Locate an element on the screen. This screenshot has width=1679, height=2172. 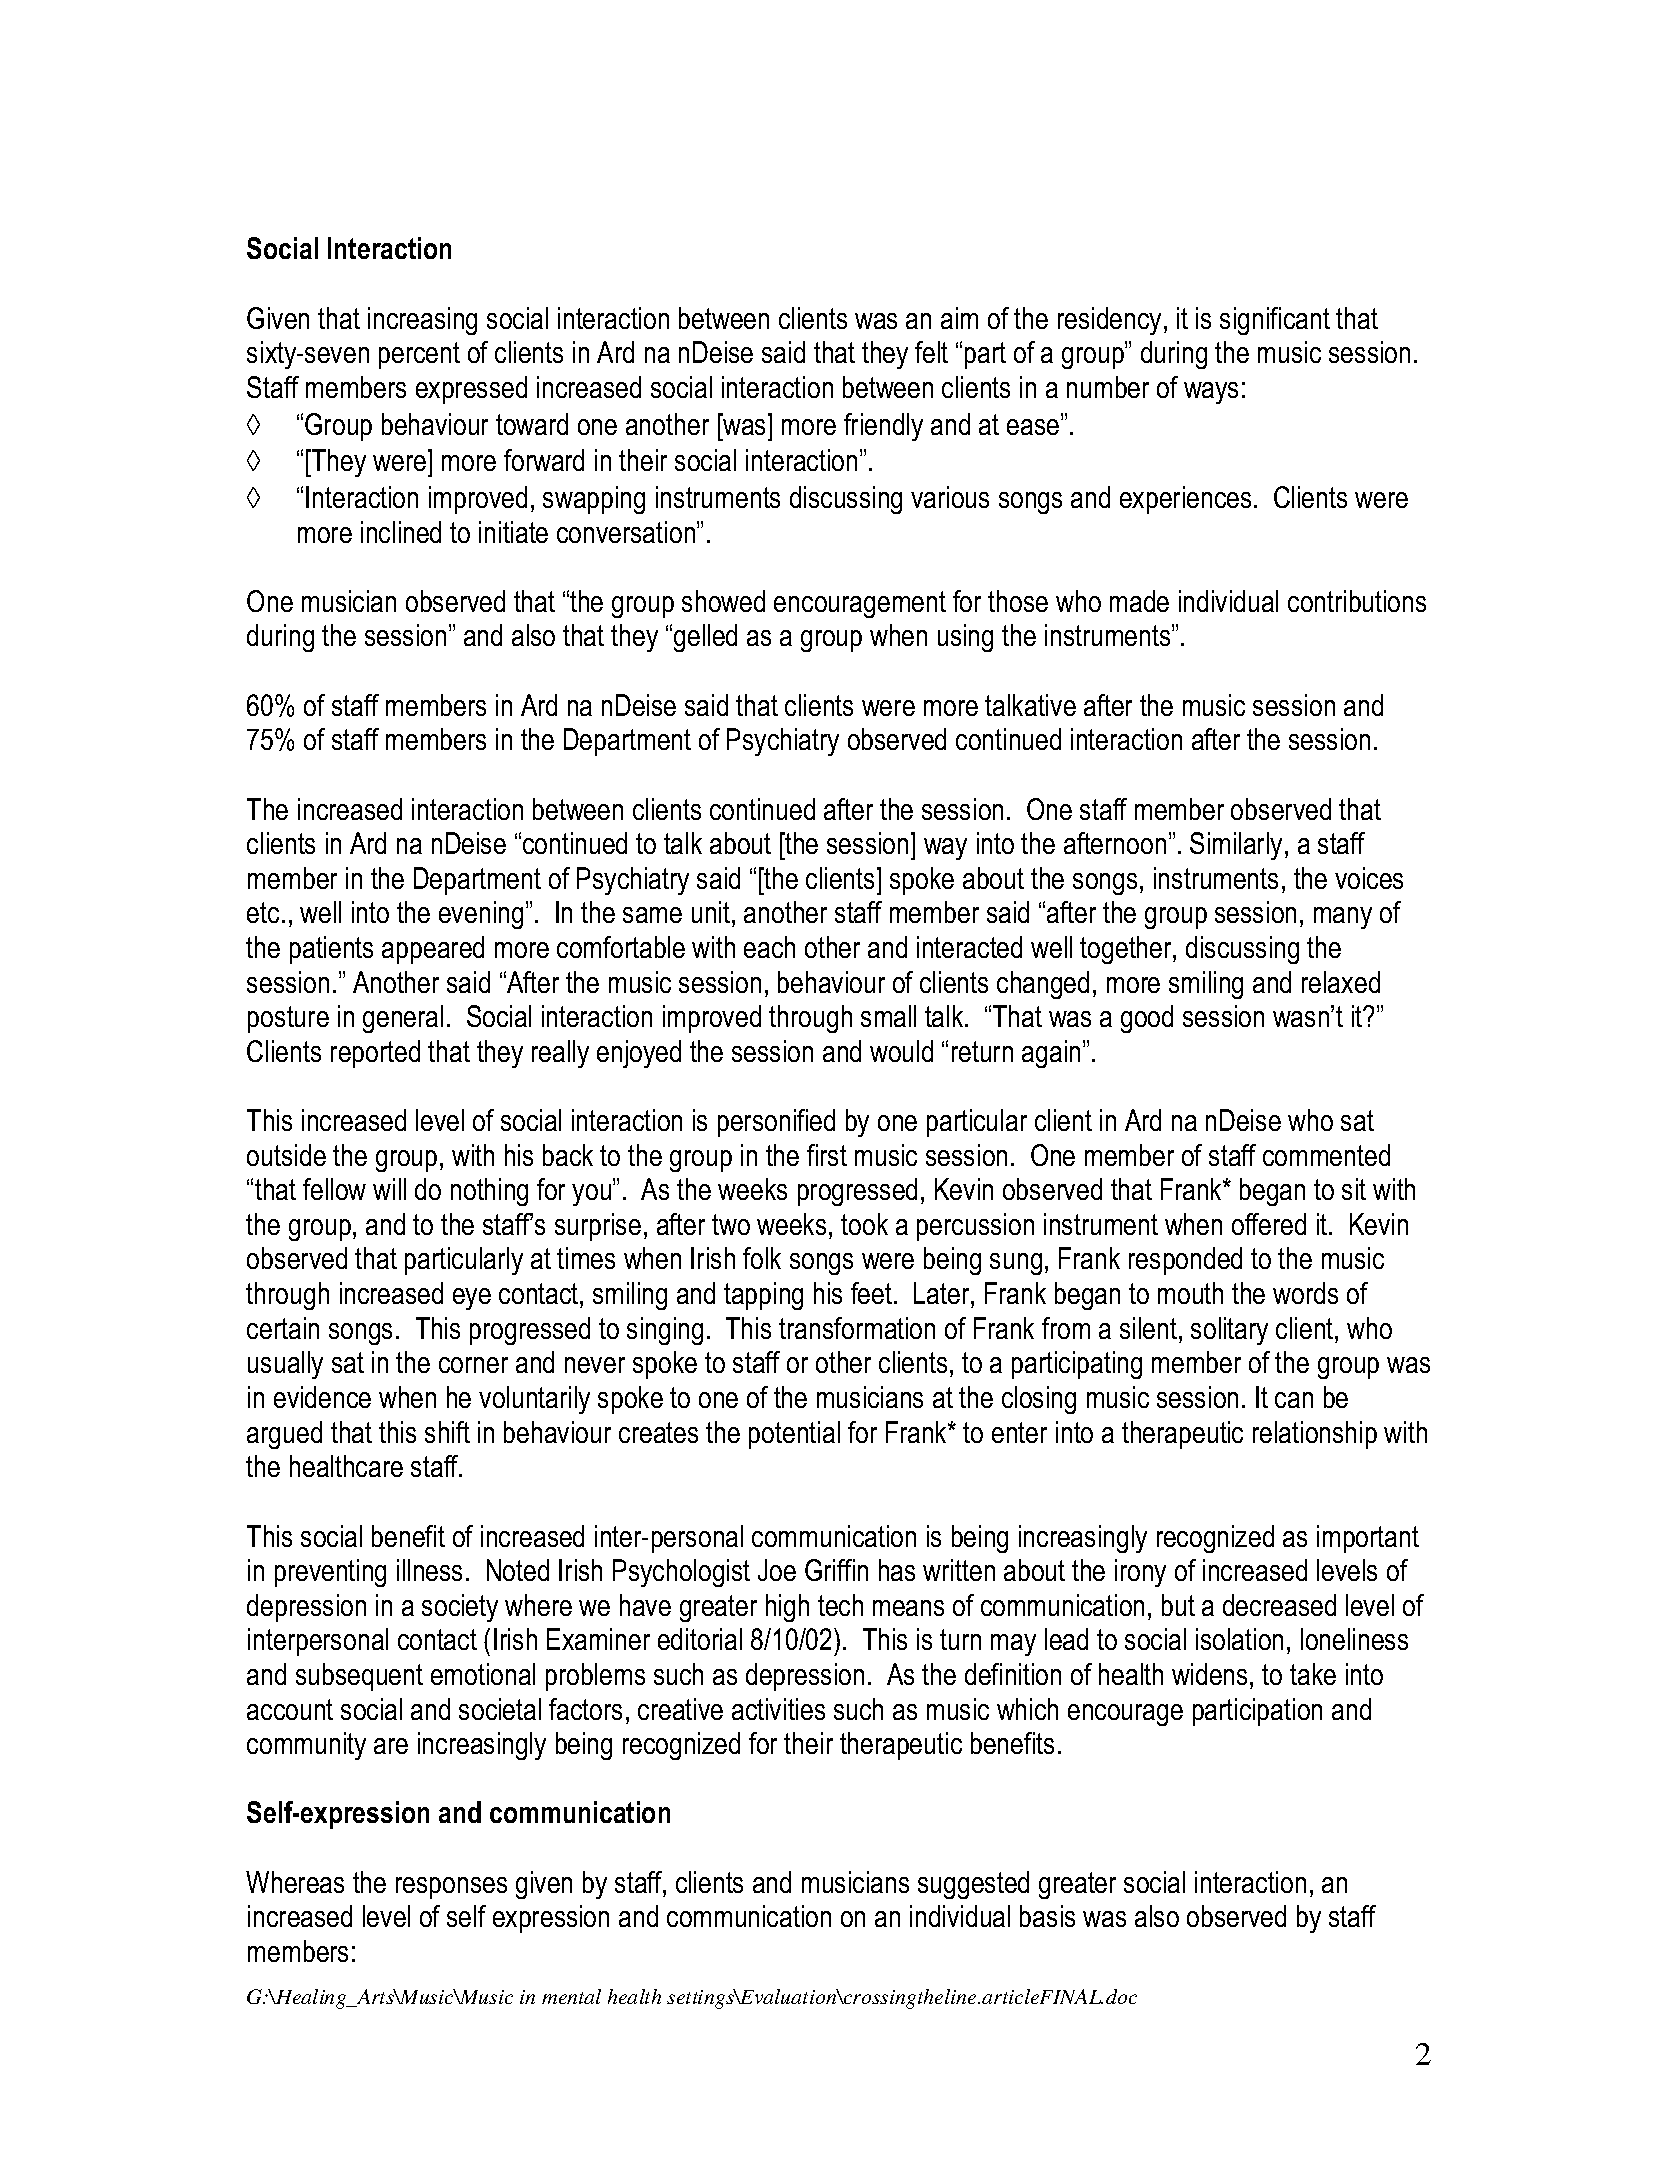
ways is located at coordinates (1211, 393).
